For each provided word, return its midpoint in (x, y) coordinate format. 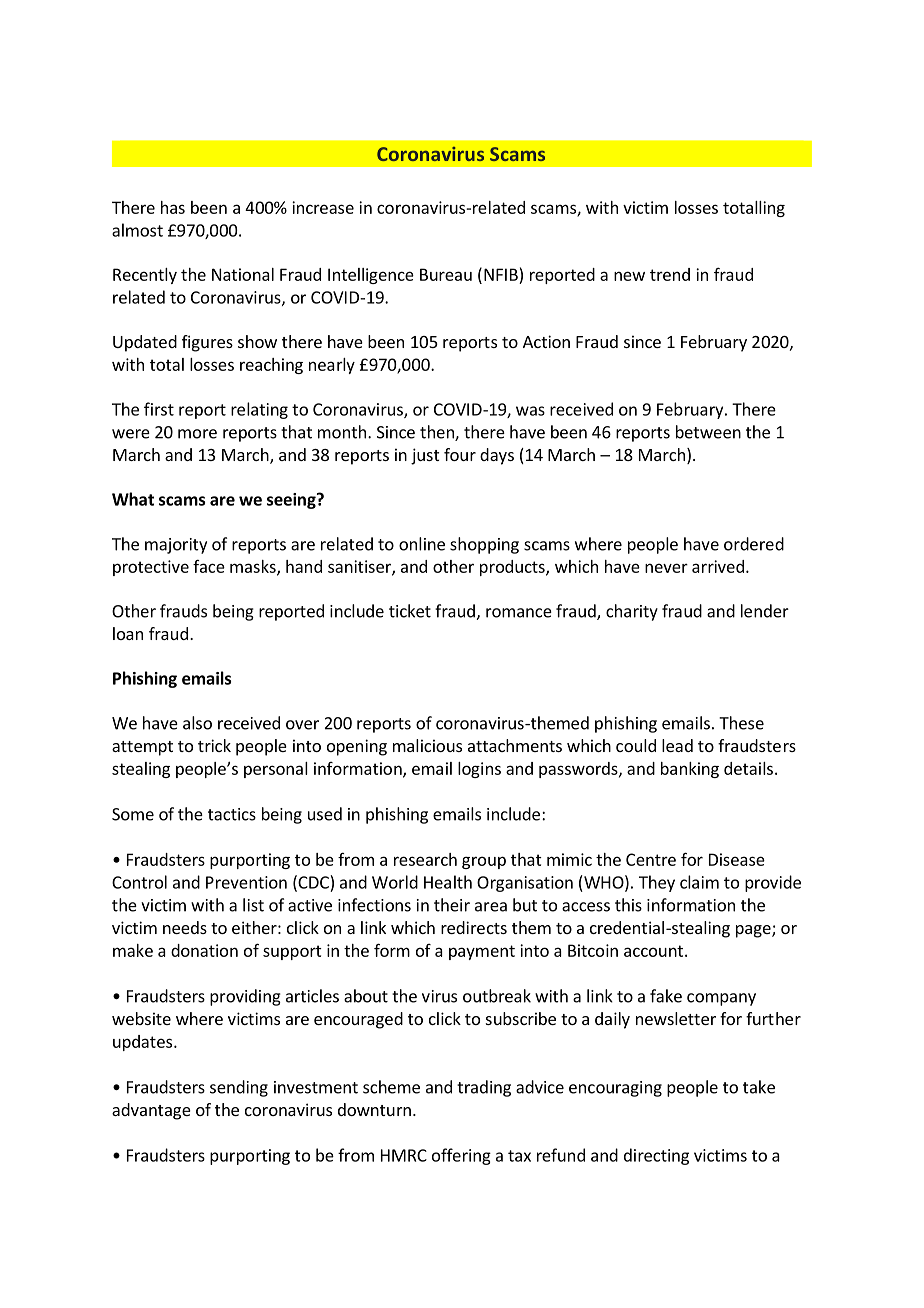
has (173, 207)
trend (670, 274)
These (741, 723)
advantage (151, 1111)
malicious (427, 745)
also (197, 723)
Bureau (446, 274)
